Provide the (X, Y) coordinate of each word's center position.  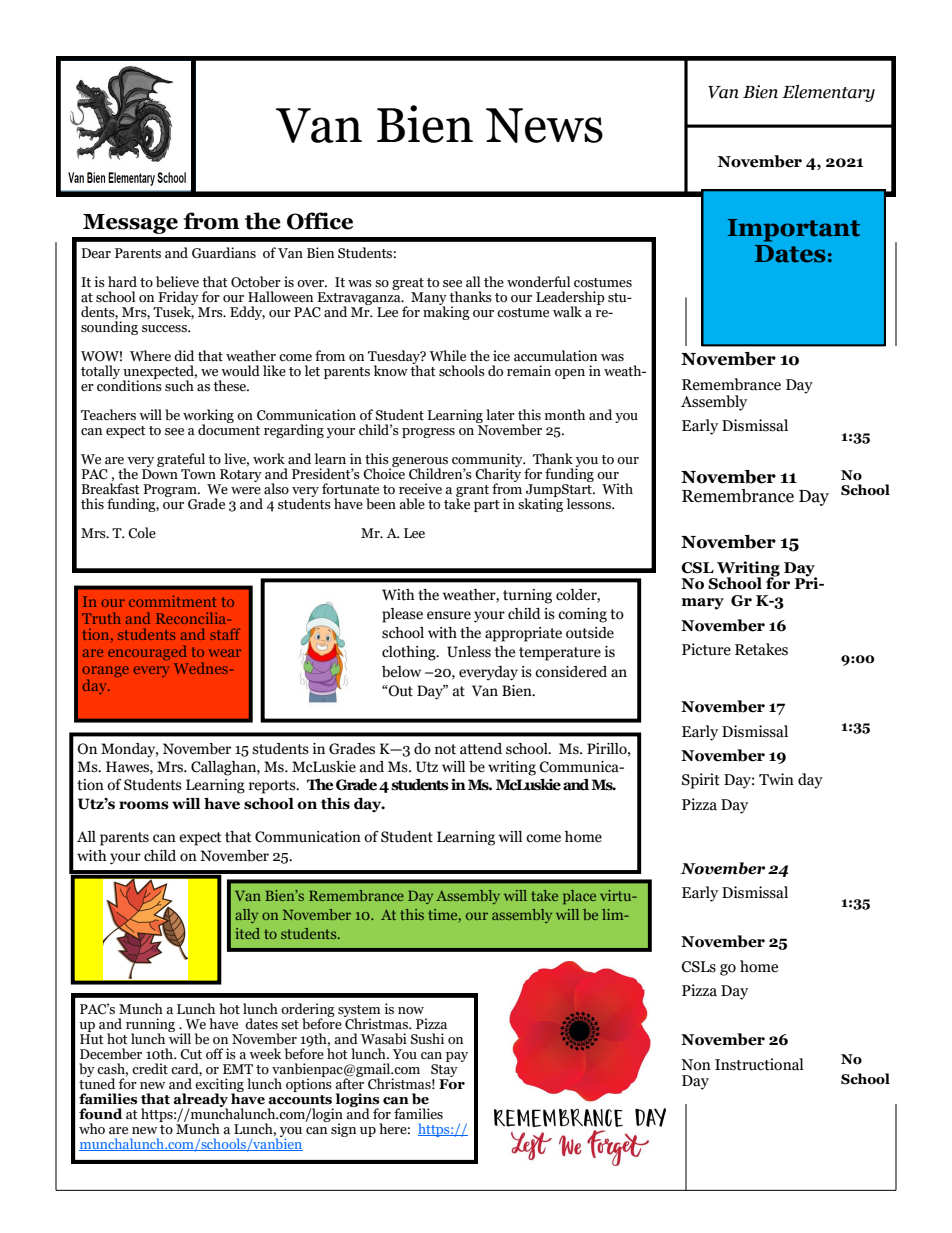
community (488, 461)
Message (130, 224)
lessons (590, 504)
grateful (181, 461)
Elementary (828, 93)
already (200, 1101)
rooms (144, 805)
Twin (776, 779)
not (445, 749)
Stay (444, 1072)
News (544, 125)
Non (696, 1065)
